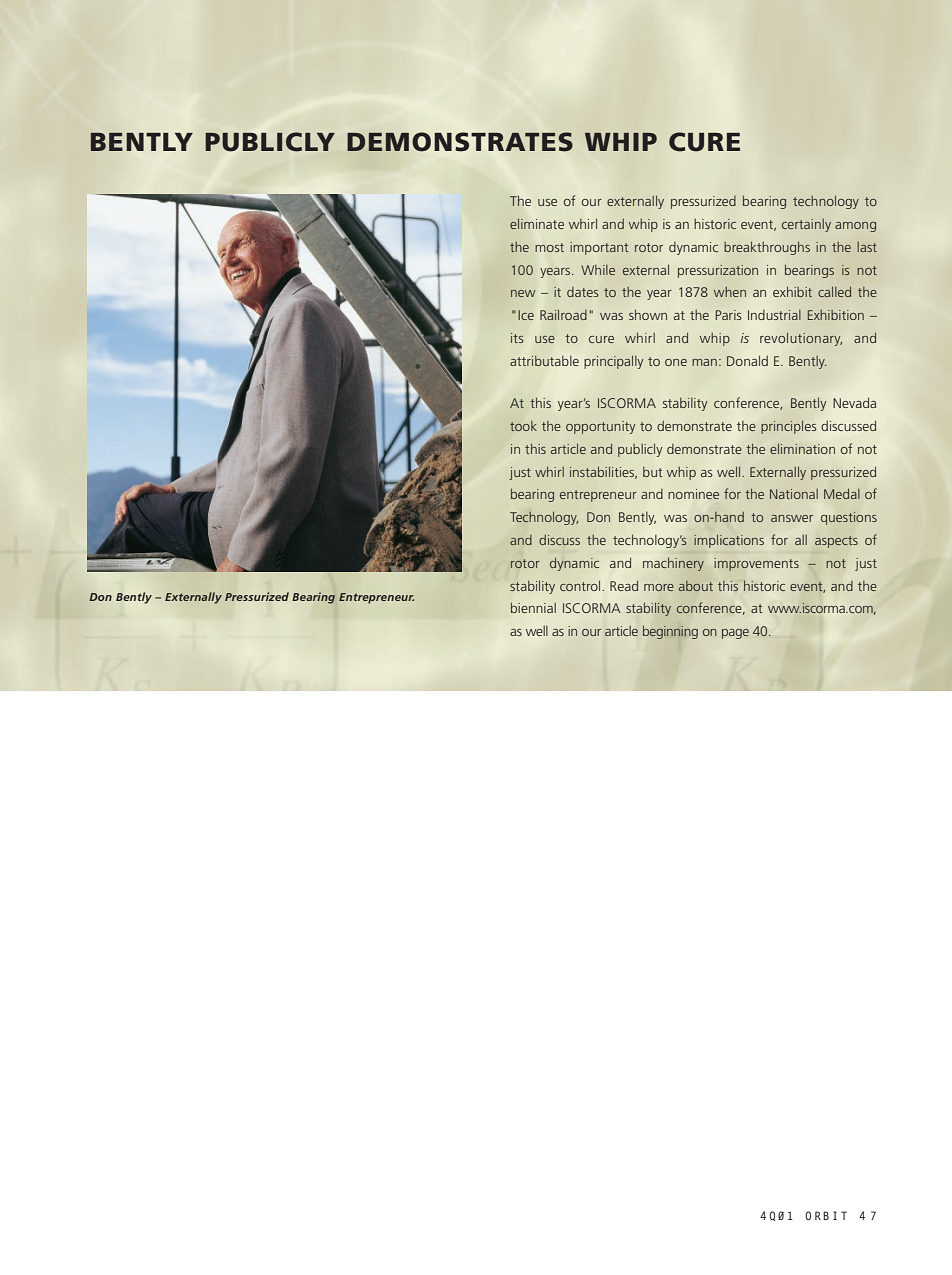  What do you see at coordinates (806, 225) in the document?
I see `certainly` at bounding box center [806, 225].
